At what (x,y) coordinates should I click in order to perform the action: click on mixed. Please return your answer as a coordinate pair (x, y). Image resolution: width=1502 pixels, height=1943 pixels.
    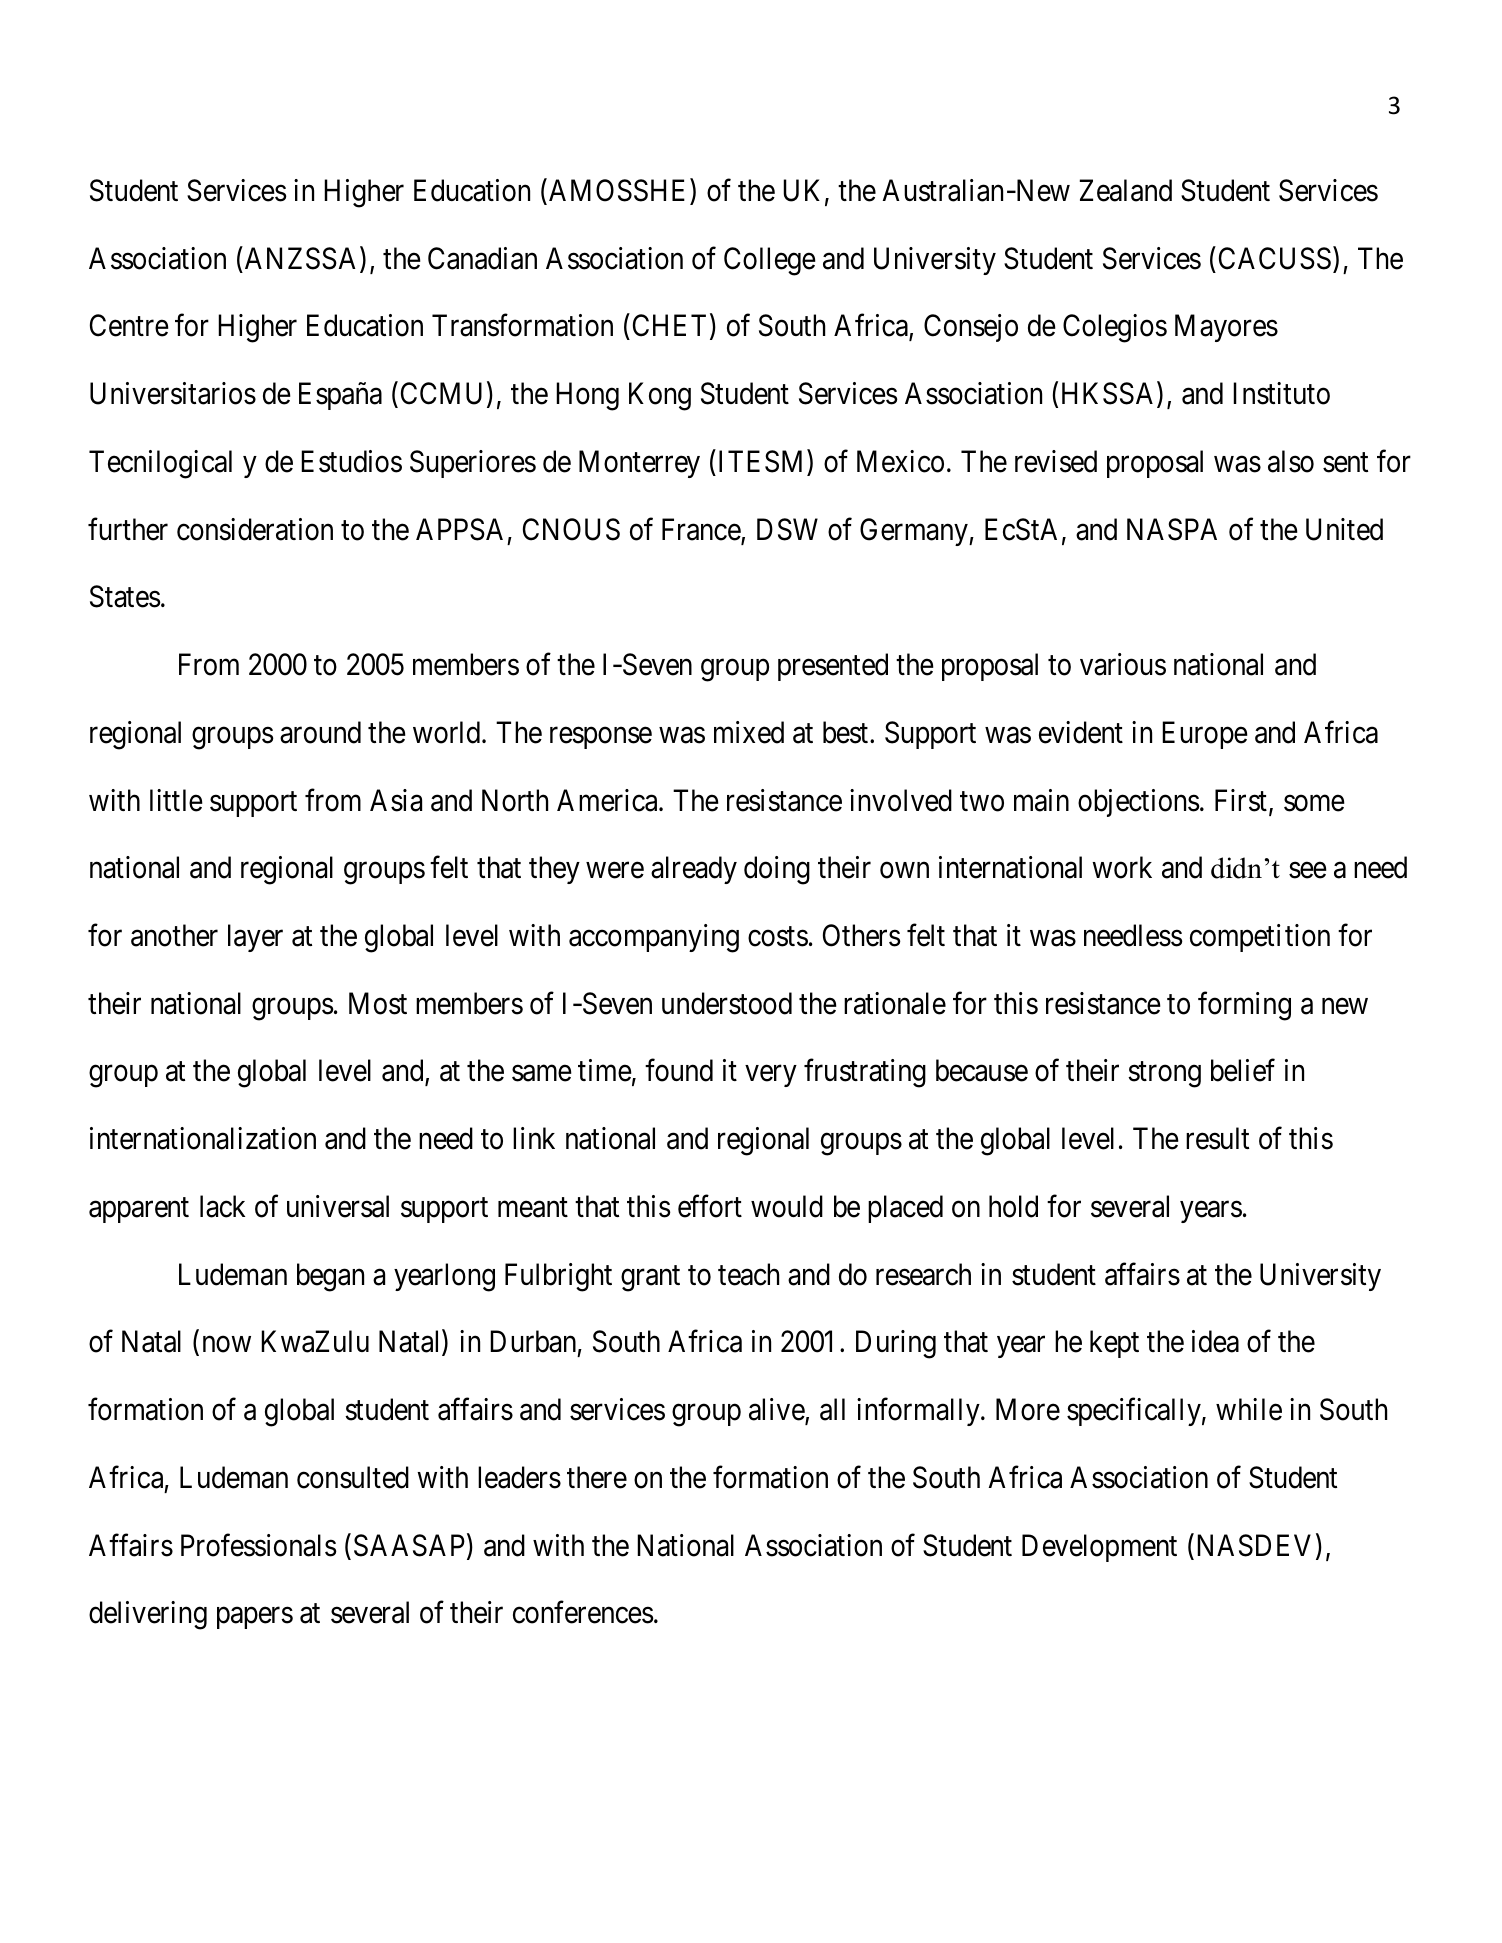
    Looking at the image, I should click on (749, 732).
